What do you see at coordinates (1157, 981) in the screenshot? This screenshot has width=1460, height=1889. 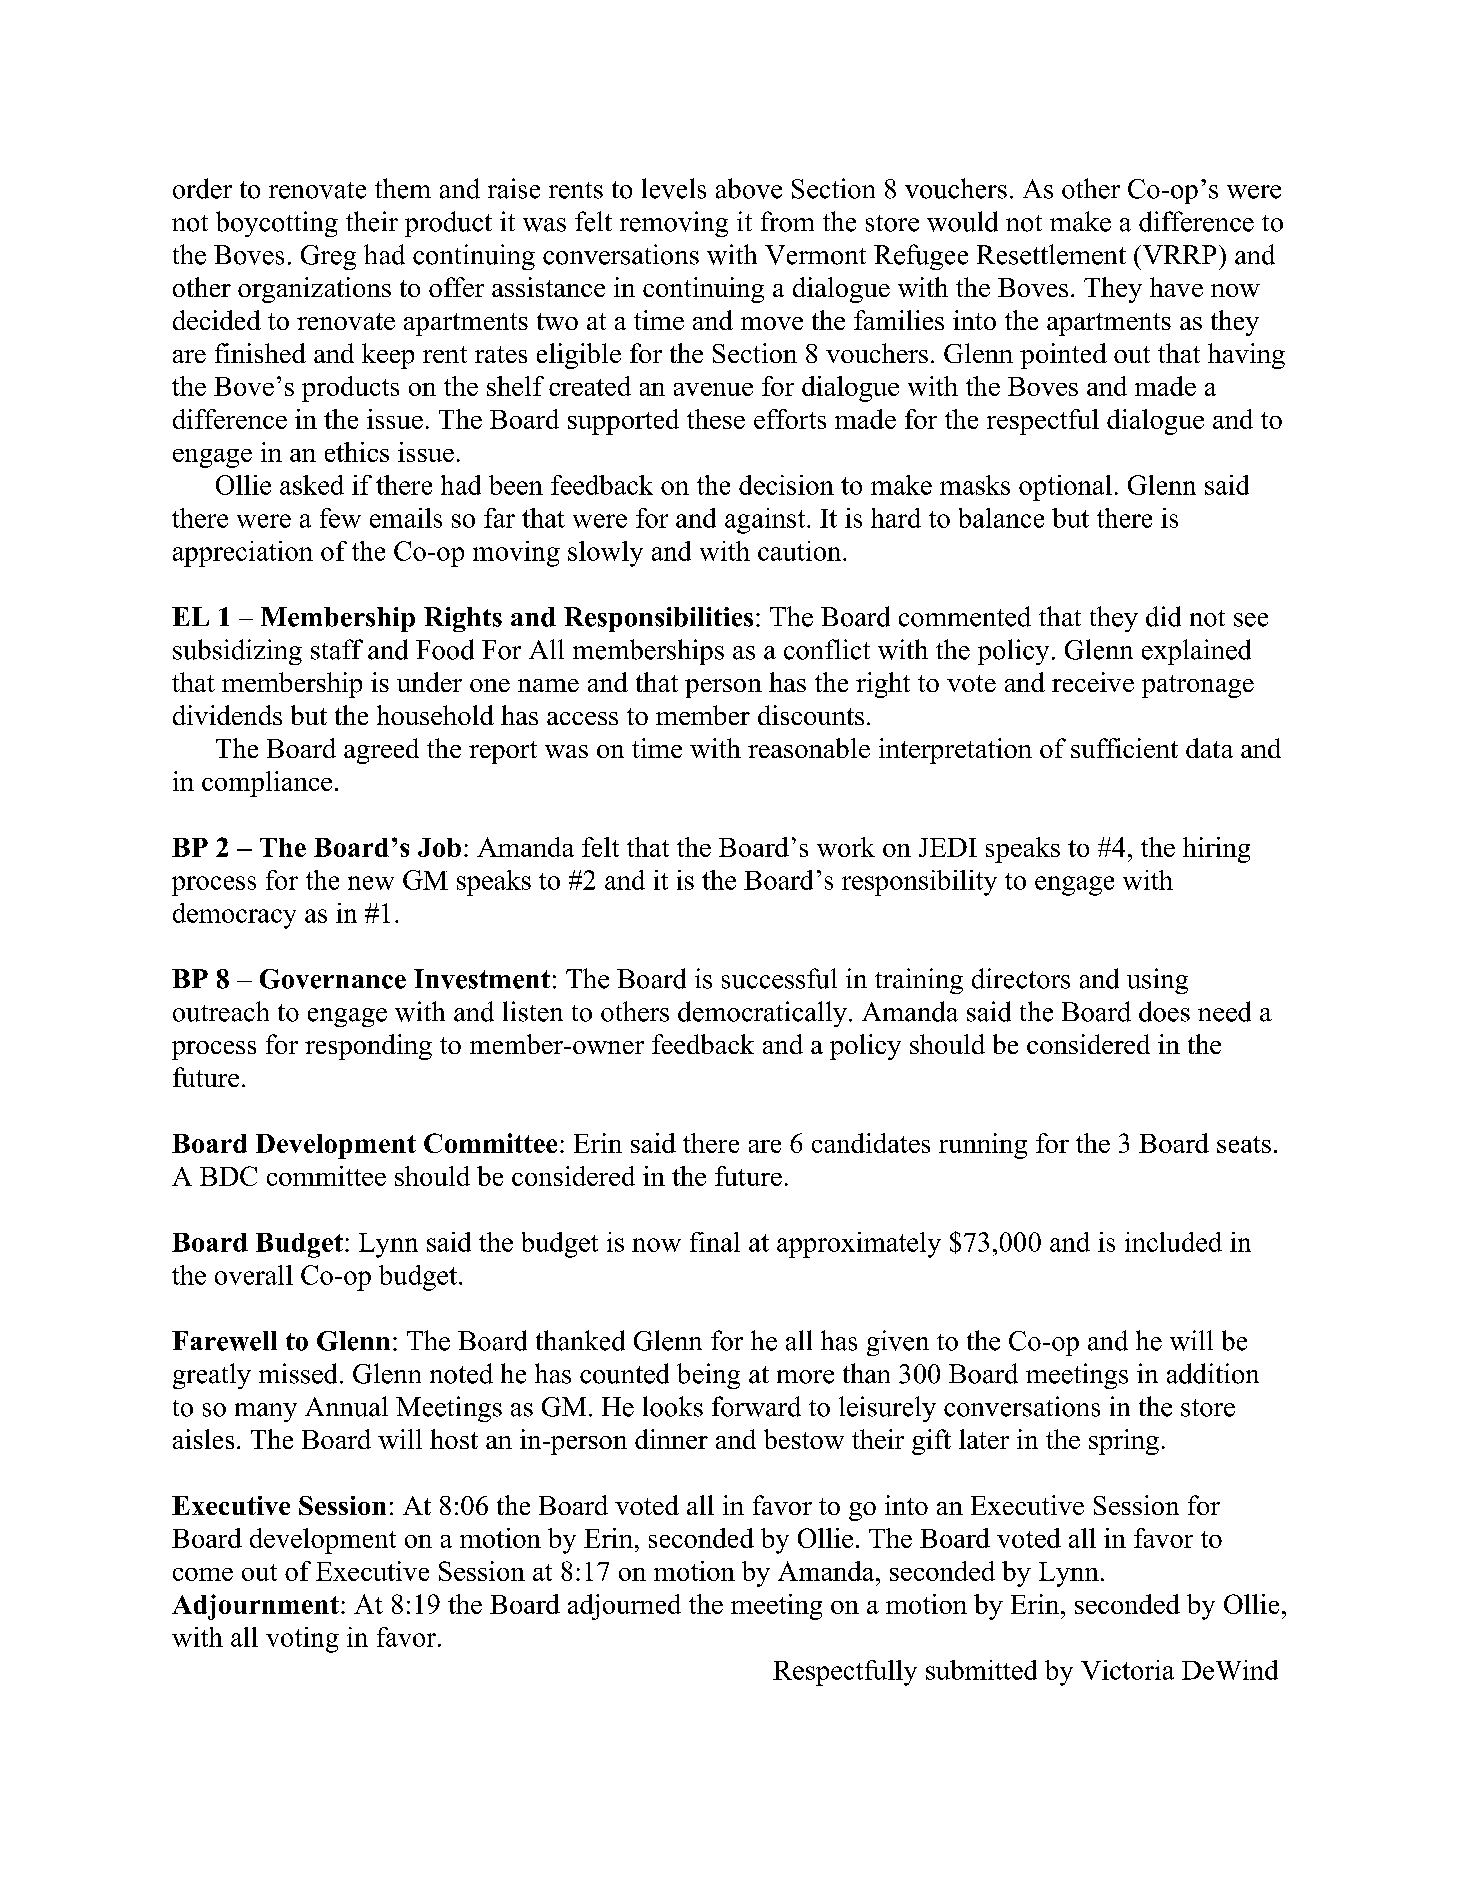 I see `using` at bounding box center [1157, 981].
